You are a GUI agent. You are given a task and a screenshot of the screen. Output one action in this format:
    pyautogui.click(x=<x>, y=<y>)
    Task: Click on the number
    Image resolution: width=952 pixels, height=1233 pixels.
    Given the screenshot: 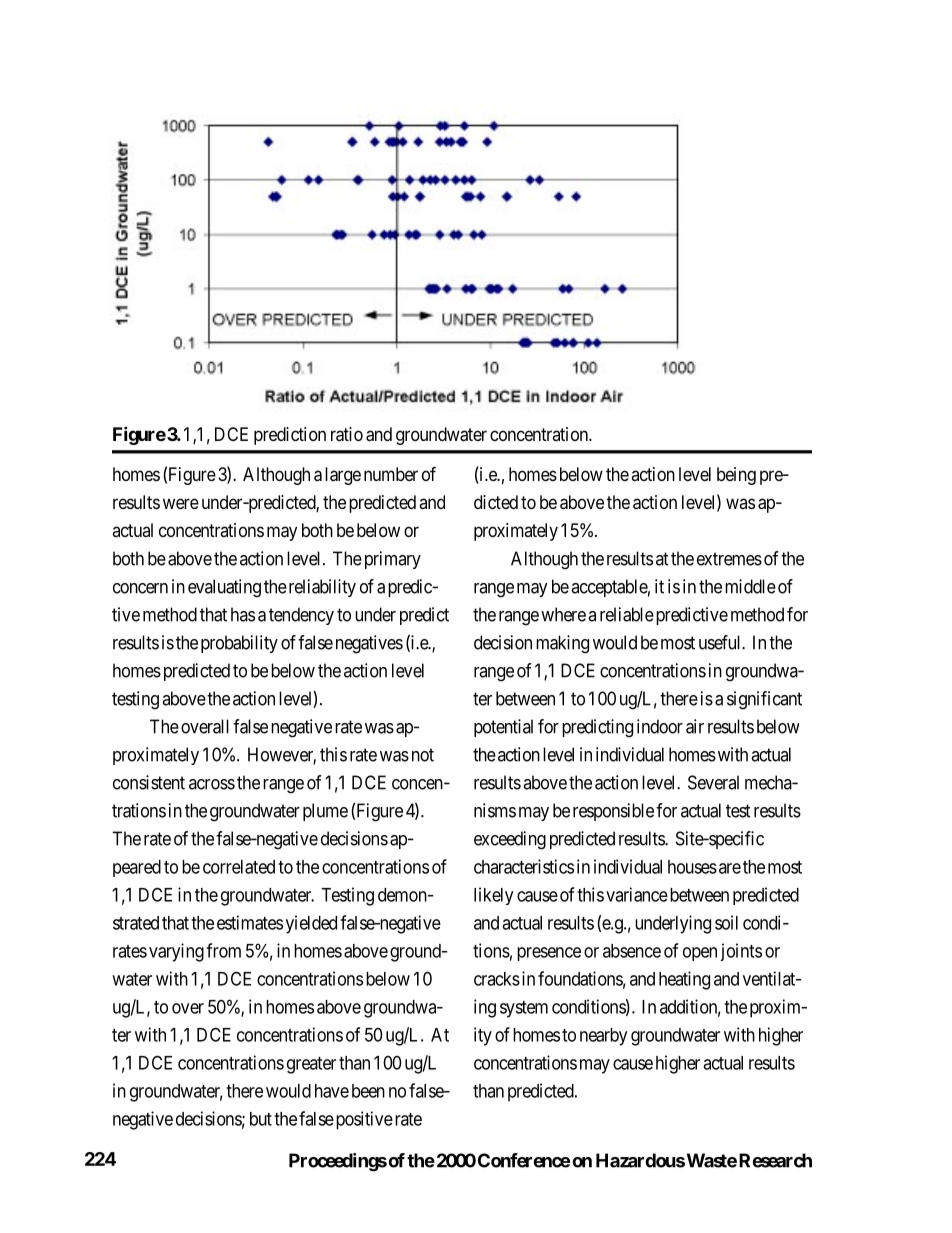 What is the action you would take?
    pyautogui.click(x=391, y=474)
